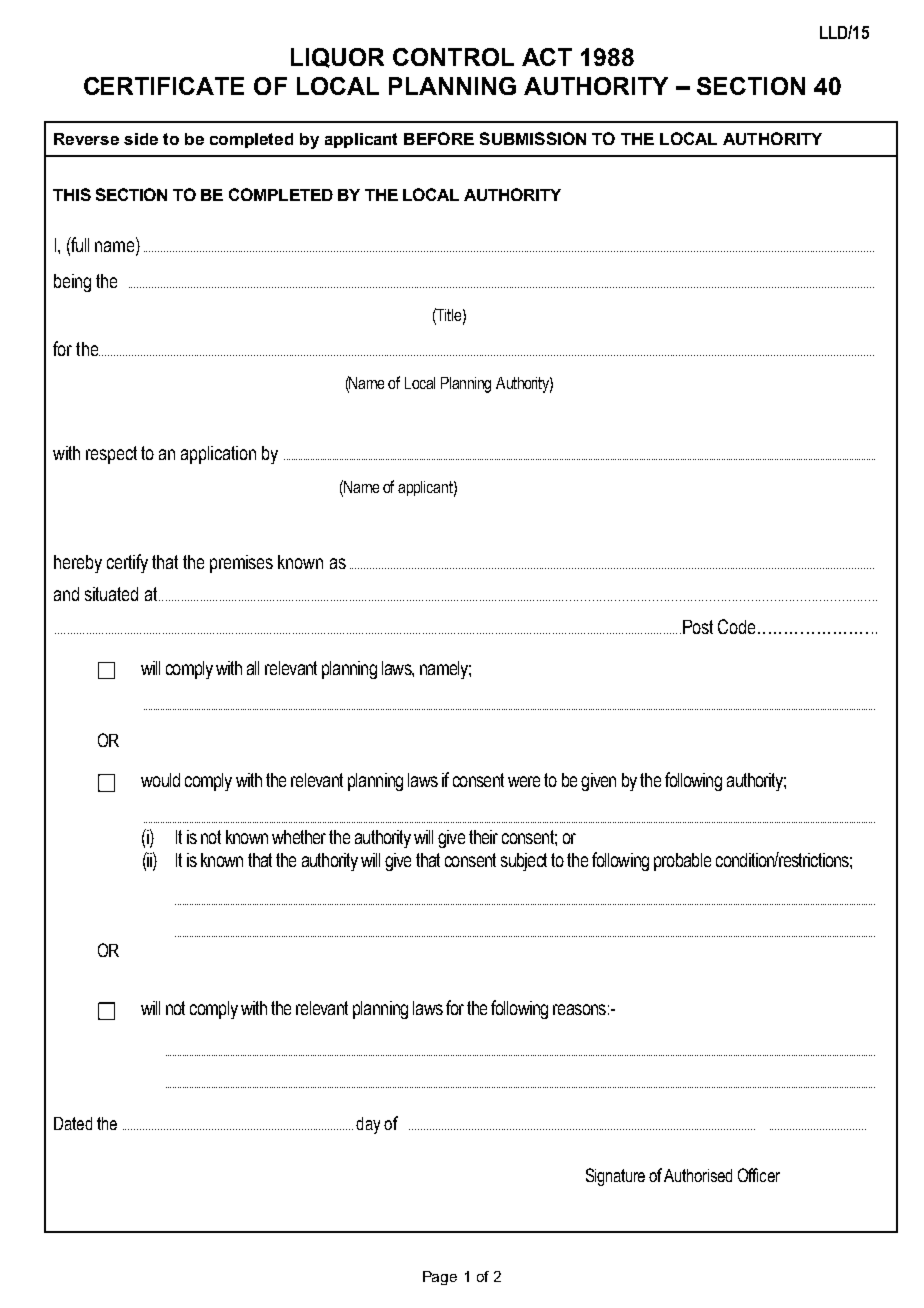 This screenshot has height=1308, width=924. I want to click on Page, so click(440, 1278).
